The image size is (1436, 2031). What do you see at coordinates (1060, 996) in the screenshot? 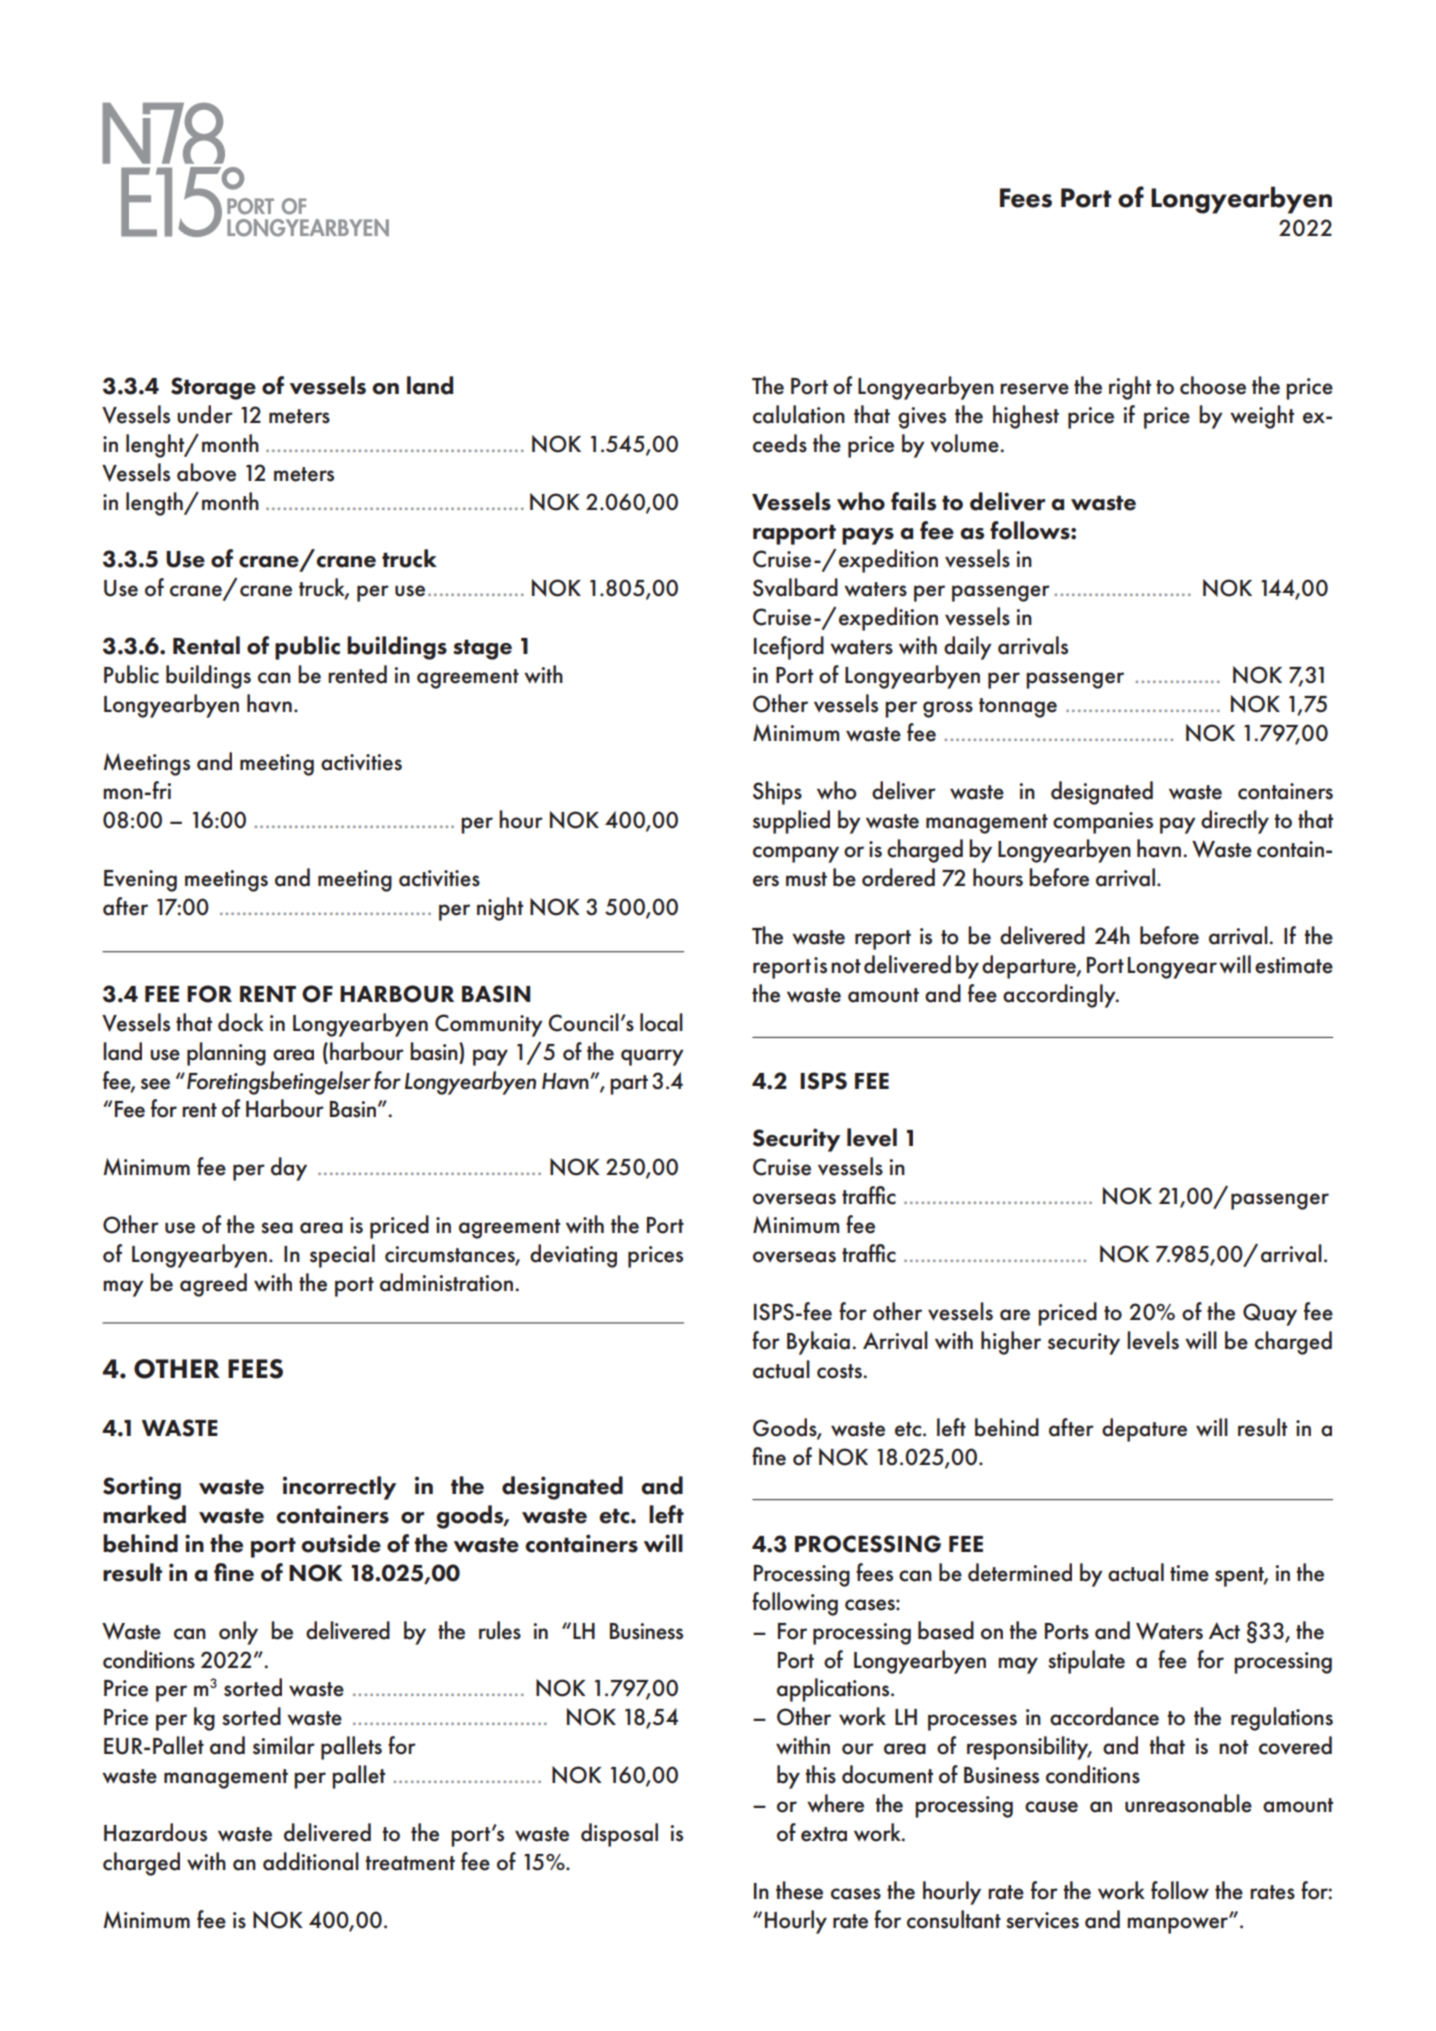
I see `accordingly` at bounding box center [1060, 996].
